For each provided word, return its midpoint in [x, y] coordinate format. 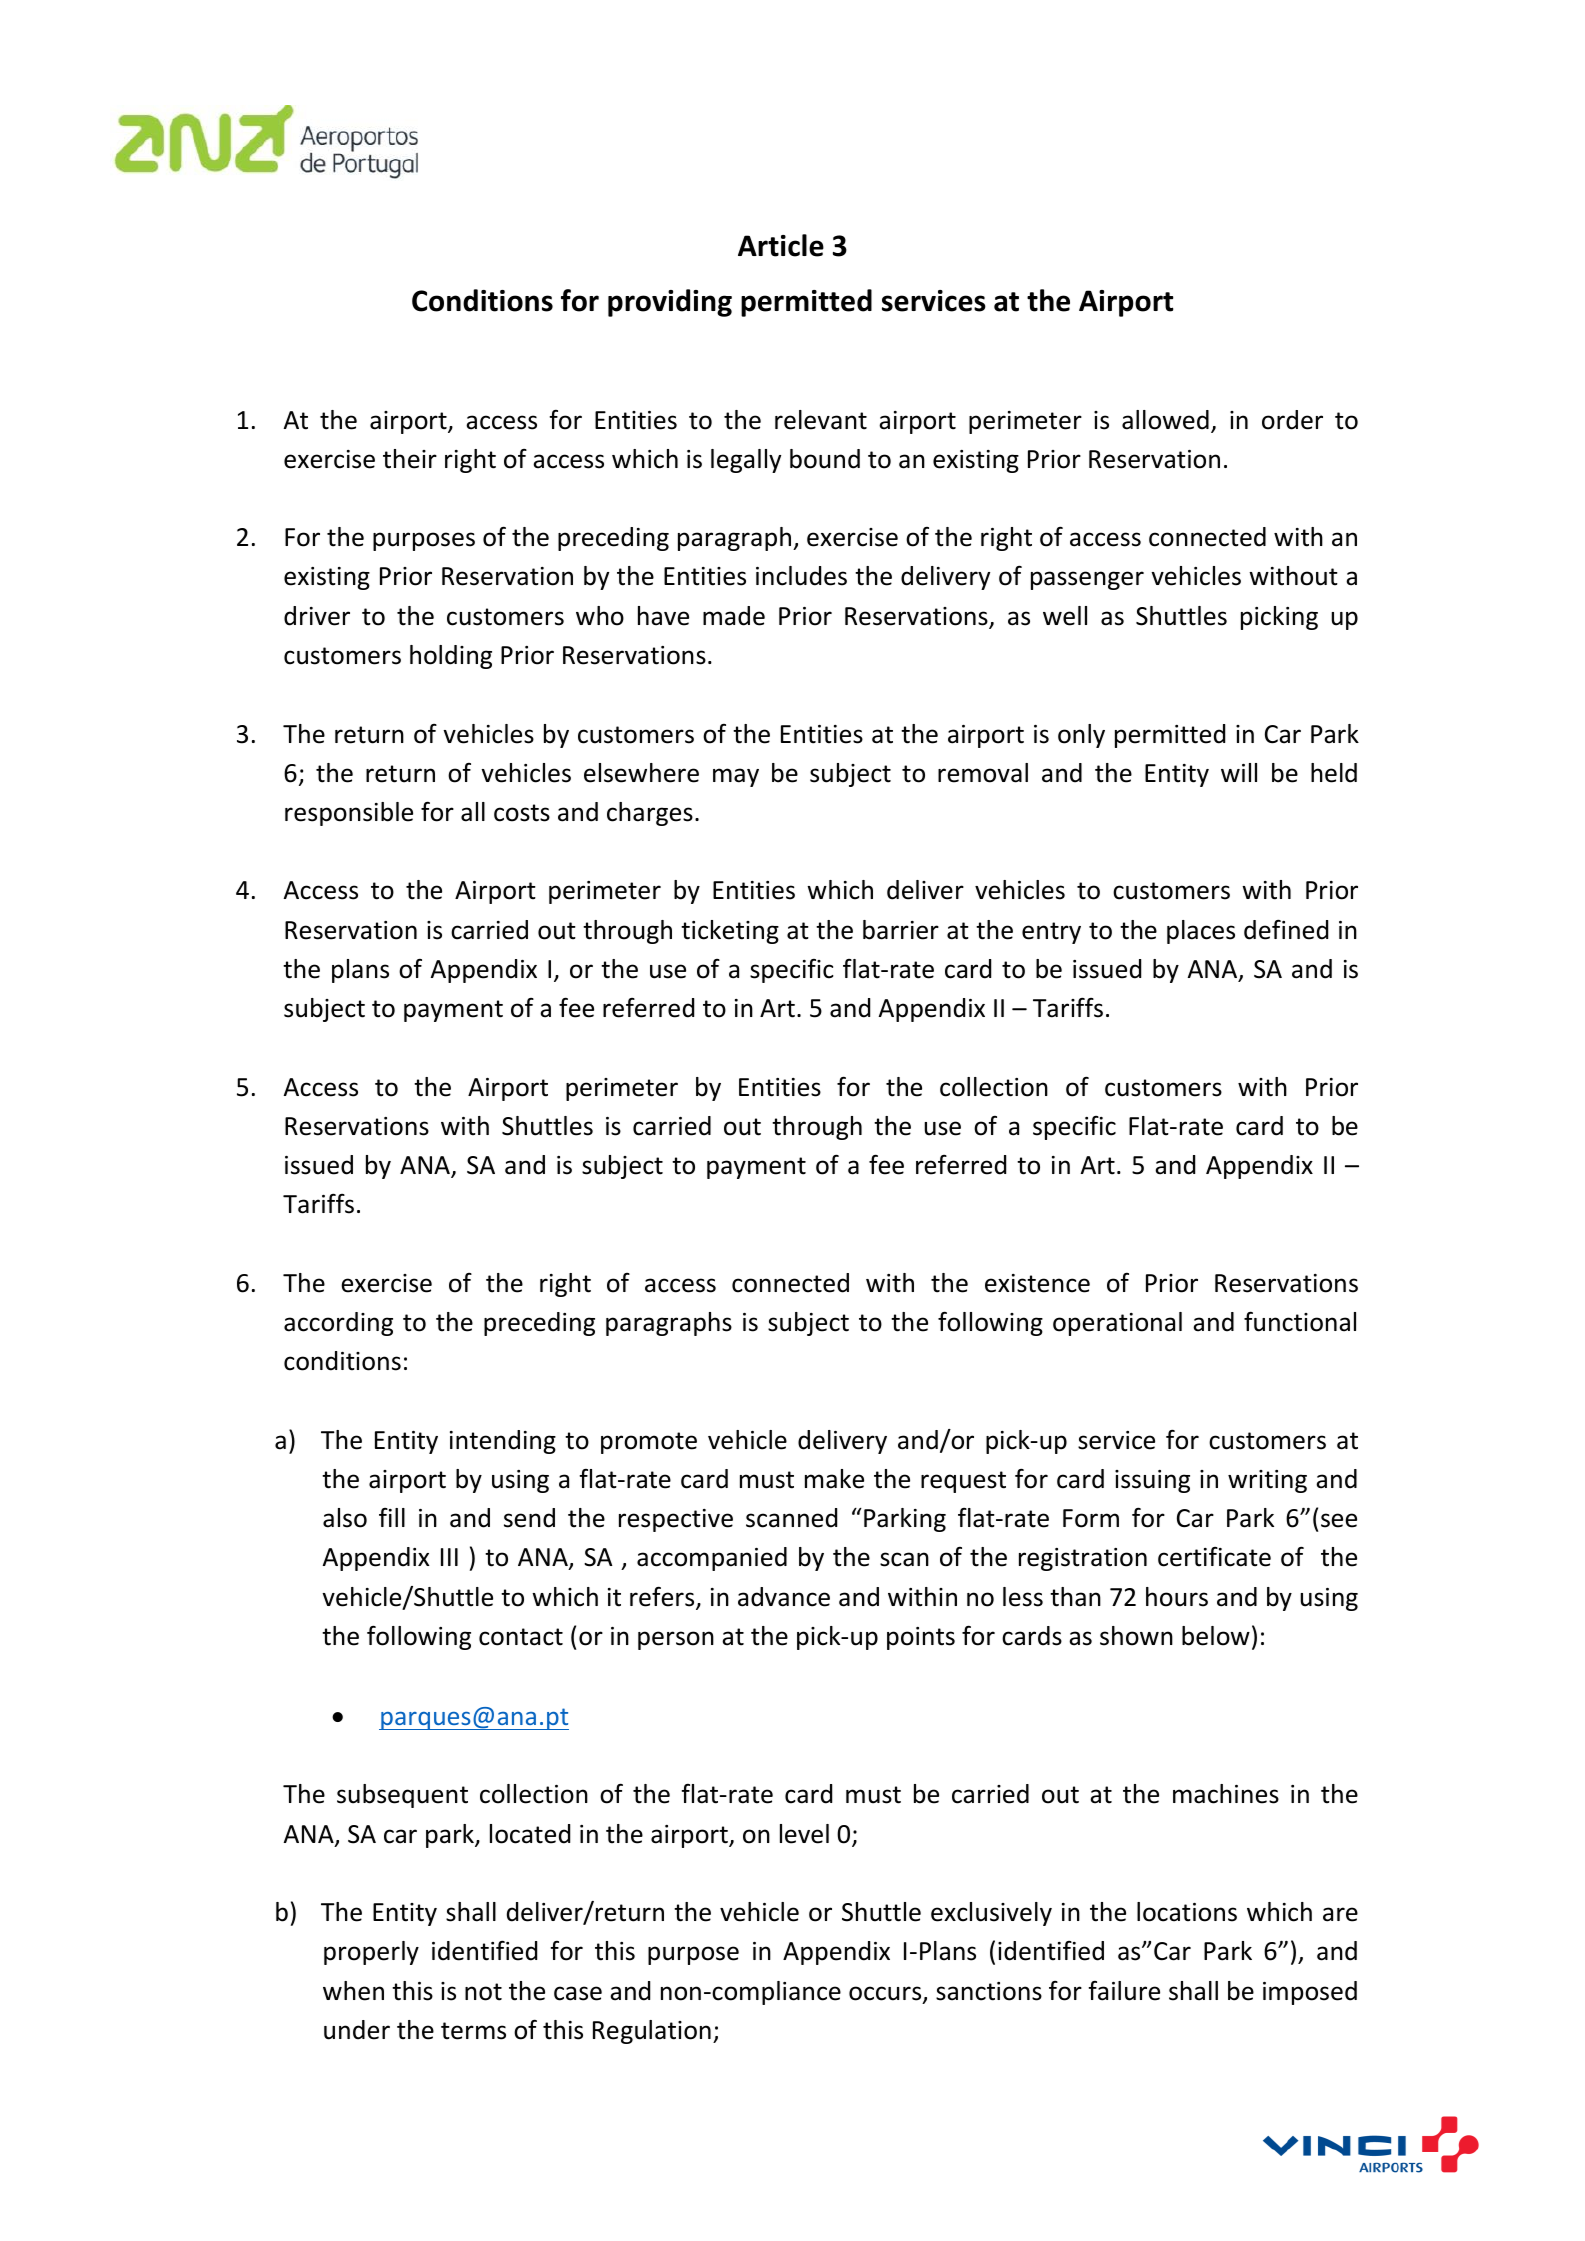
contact [521, 1637]
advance [784, 1597]
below [1216, 1636]
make [834, 1479]
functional [1300, 1321]
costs [522, 813]
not [483, 1992]
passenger [1087, 580]
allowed [1165, 420]
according [338, 1324]
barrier [901, 930]
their [410, 459]
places [1201, 932]
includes [801, 576]
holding [451, 657]
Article [781, 245]
